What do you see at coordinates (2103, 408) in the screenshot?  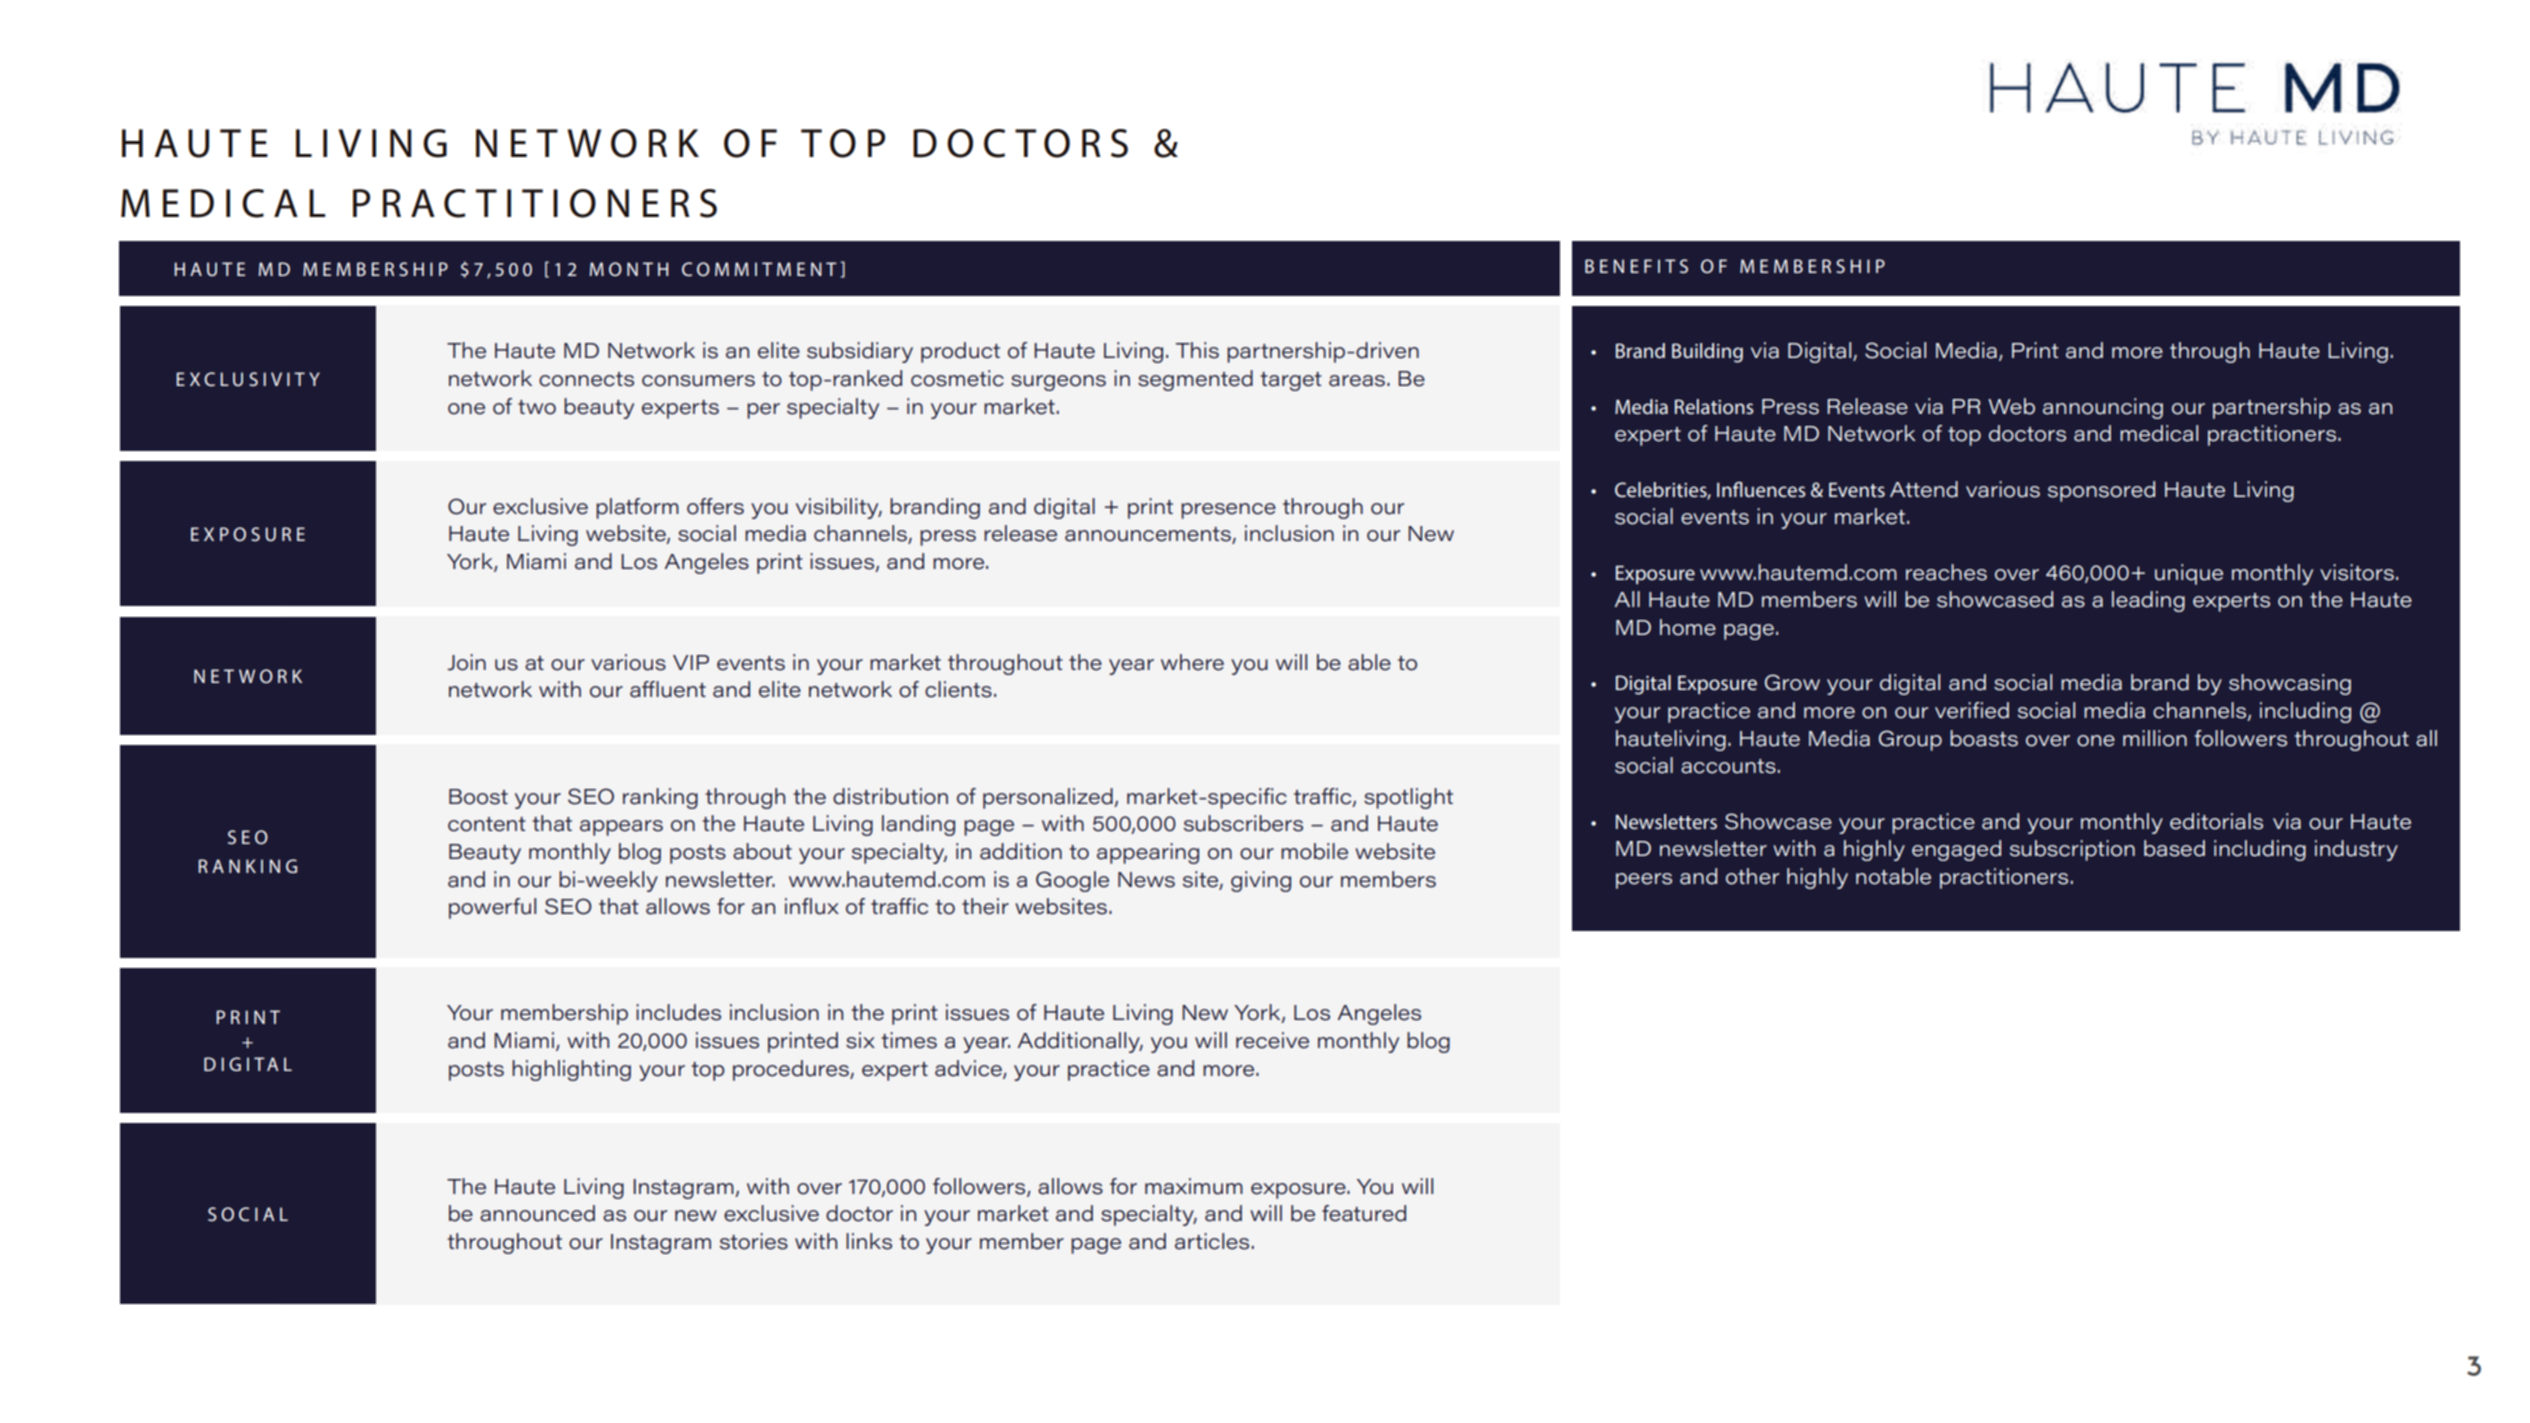 I see `announcing` at bounding box center [2103, 408].
